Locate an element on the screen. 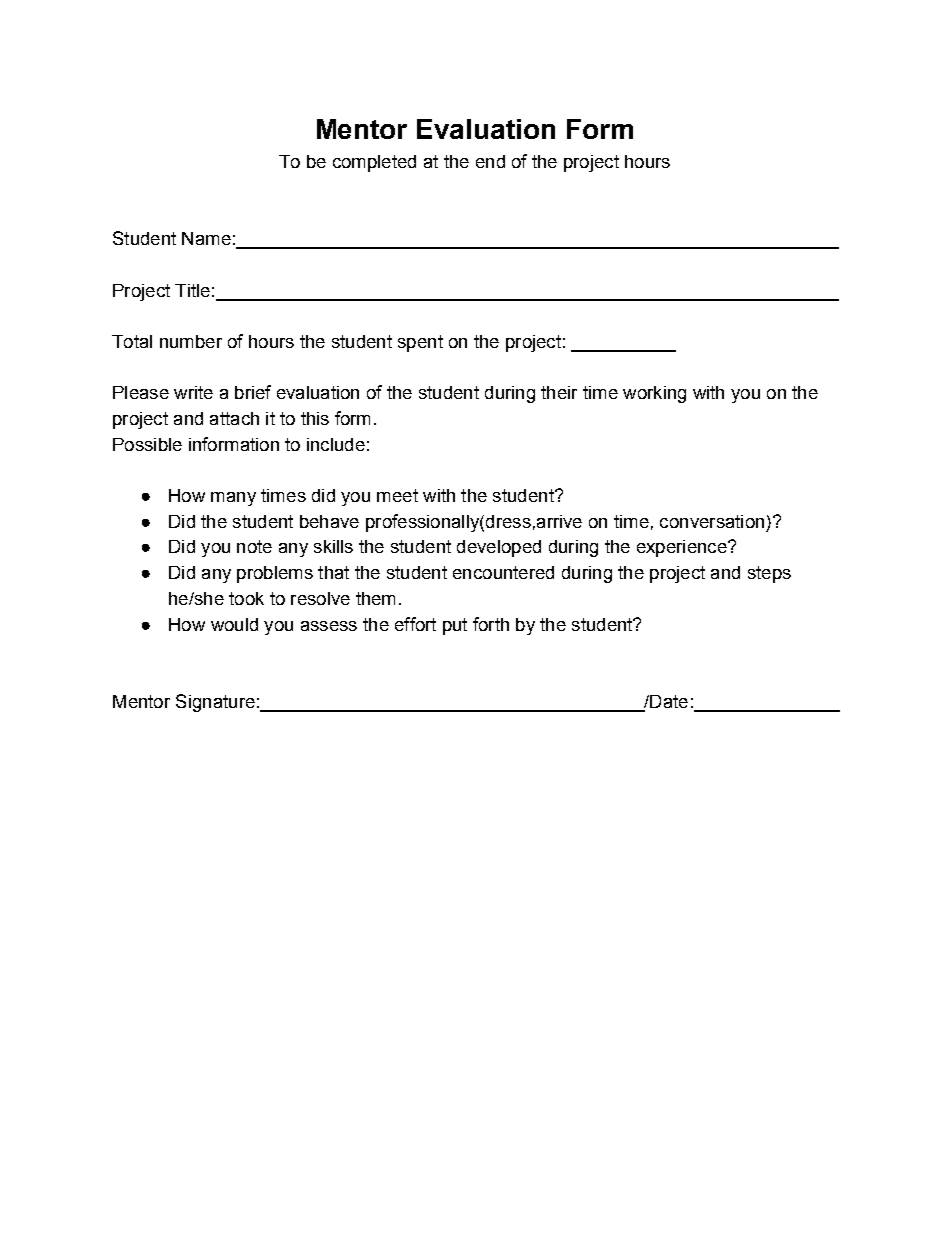 This screenshot has height=1233, width=952. their is located at coordinates (559, 392).
